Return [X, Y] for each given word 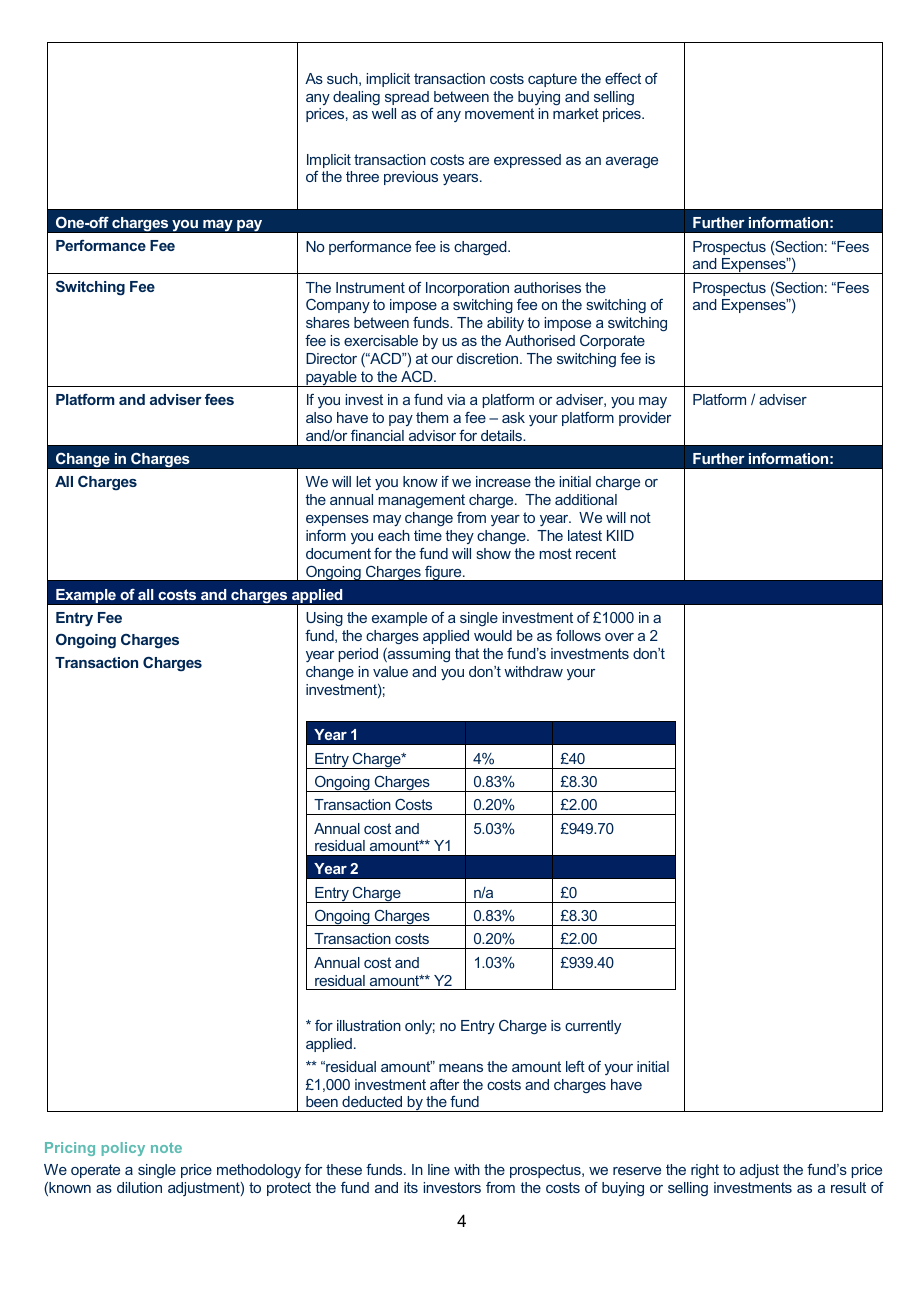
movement [499, 113]
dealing [356, 98]
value [390, 671]
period [358, 655]
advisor [432, 435]
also [319, 417]
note [166, 1147]
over [619, 637]
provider [645, 419]
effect [623, 78]
